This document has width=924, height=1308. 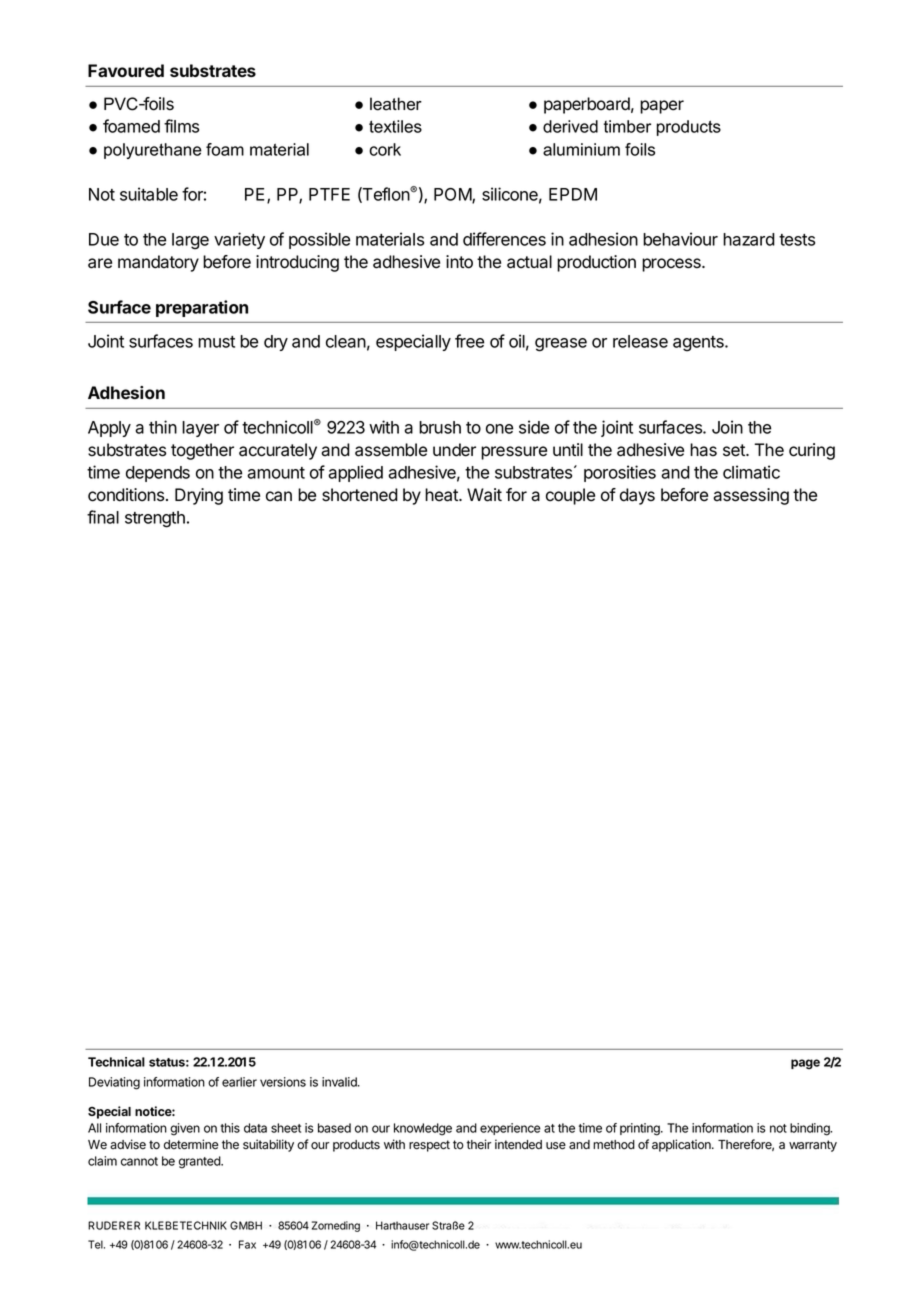 I want to click on invalid, so click(x=340, y=1082).
